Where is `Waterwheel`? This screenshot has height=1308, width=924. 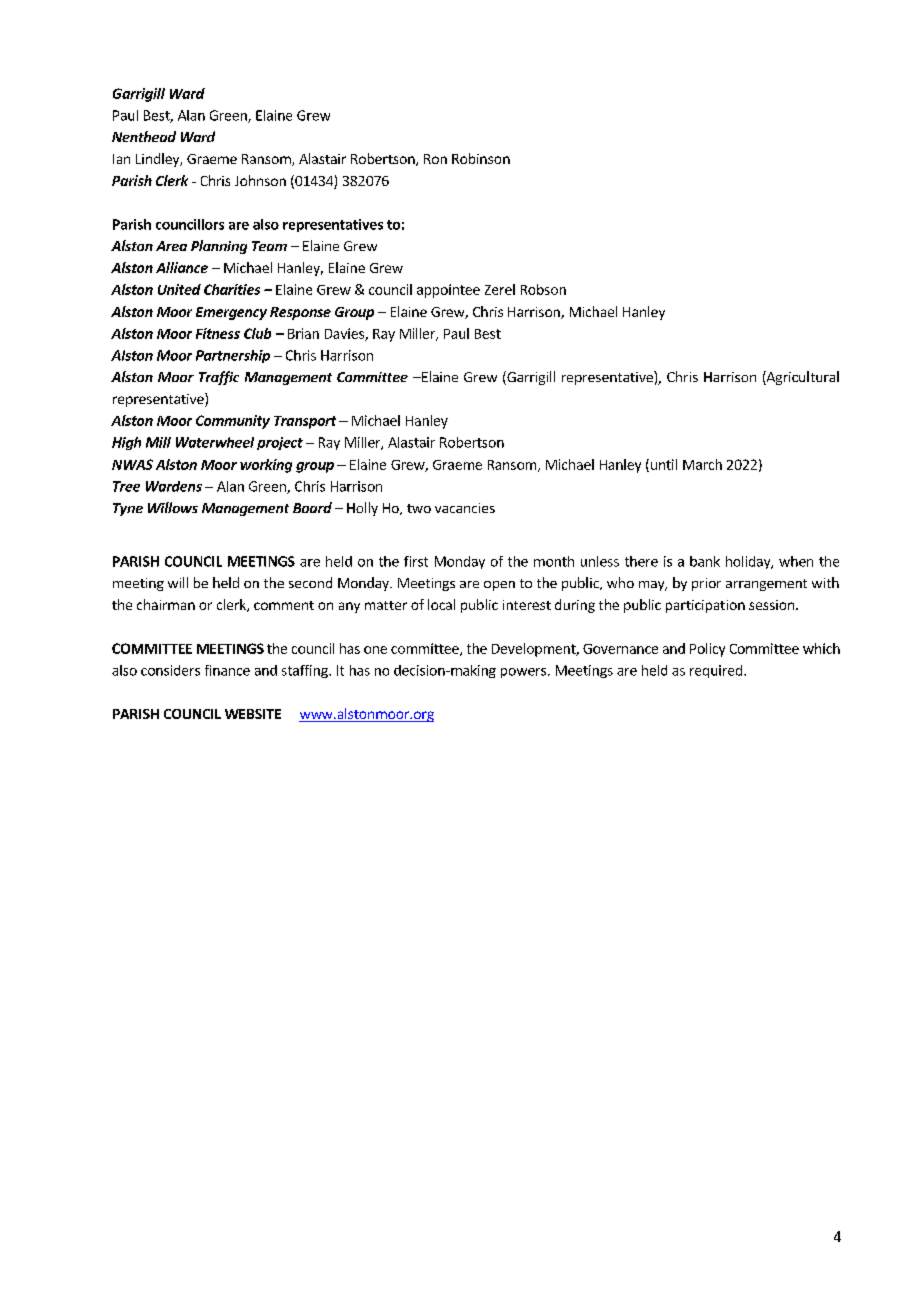 Waterwheel is located at coordinates (215, 442).
